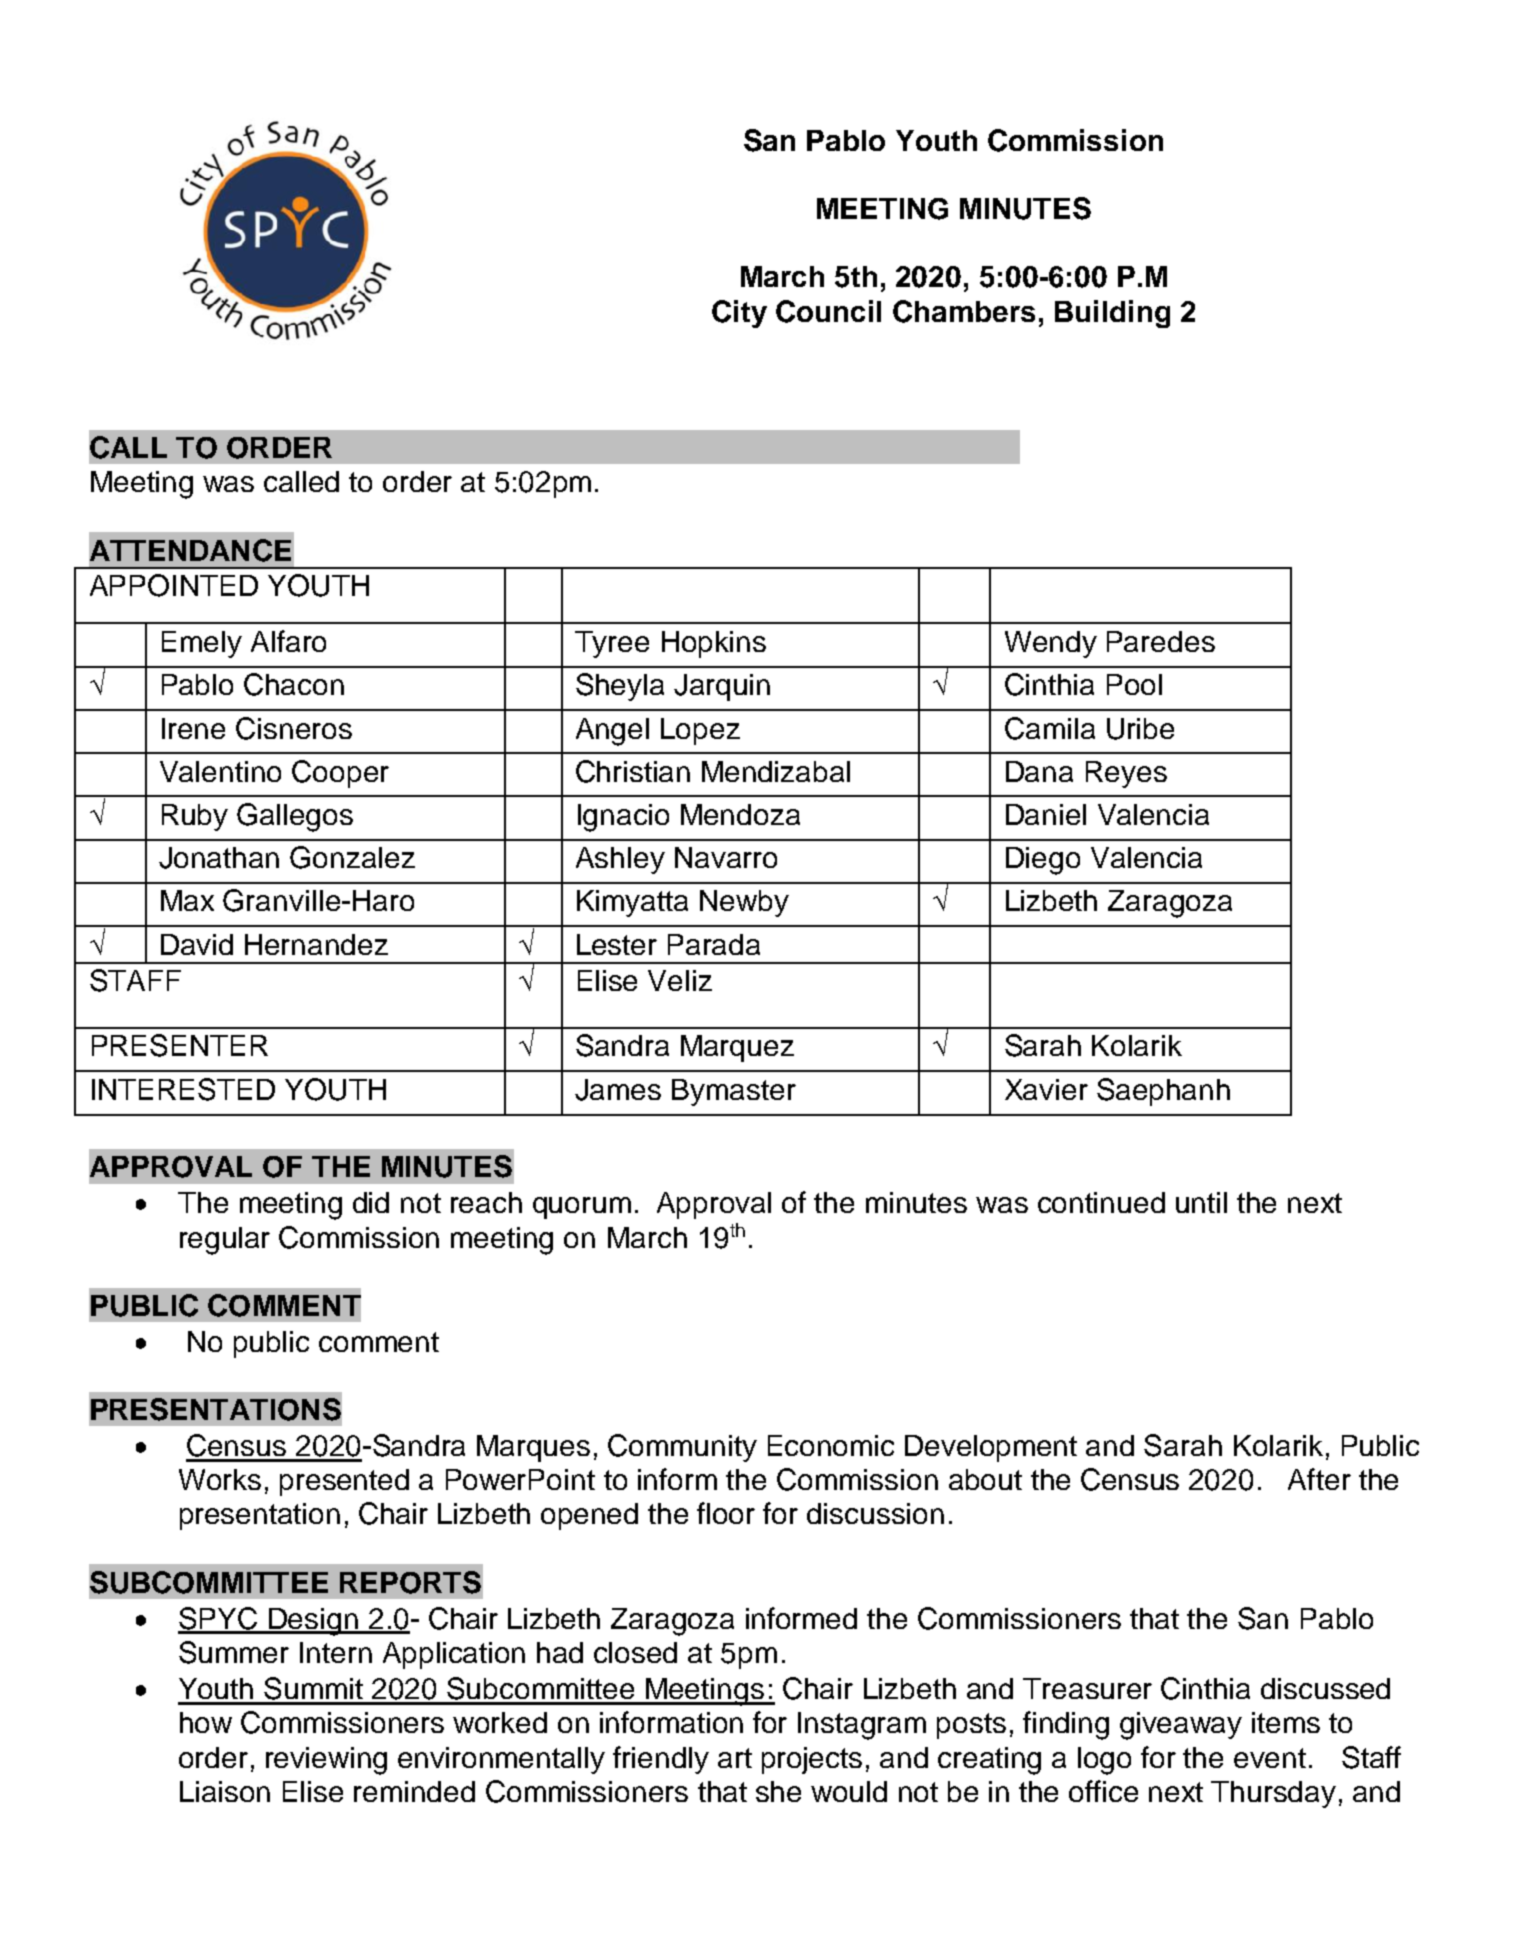  Describe the element at coordinates (700, 731) in the document. I see `Lopez` at that location.
